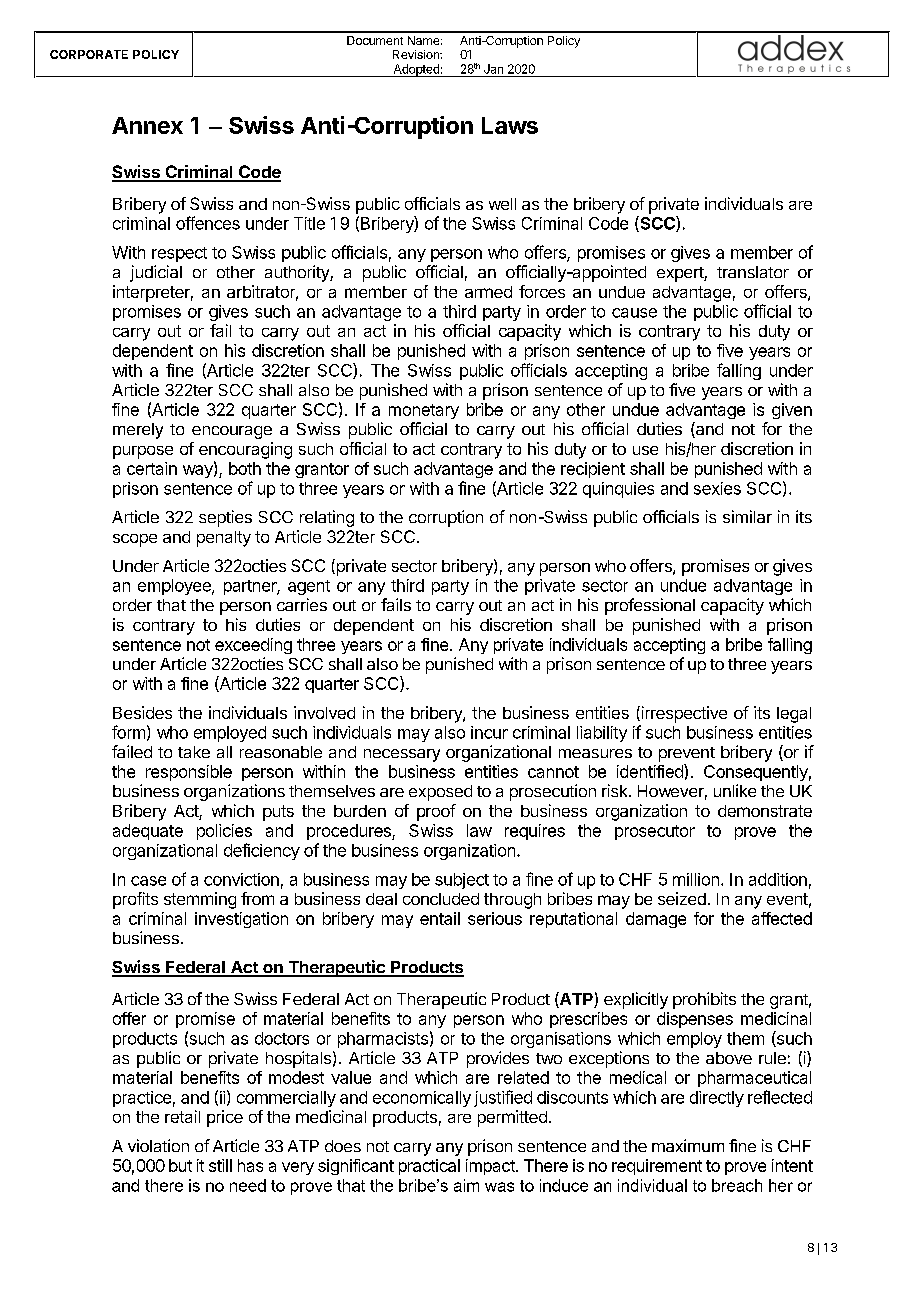 Image resolution: width=924 pixels, height=1308 pixels. Describe the element at coordinates (147, 125) in the screenshot. I see `Annex` at that location.
